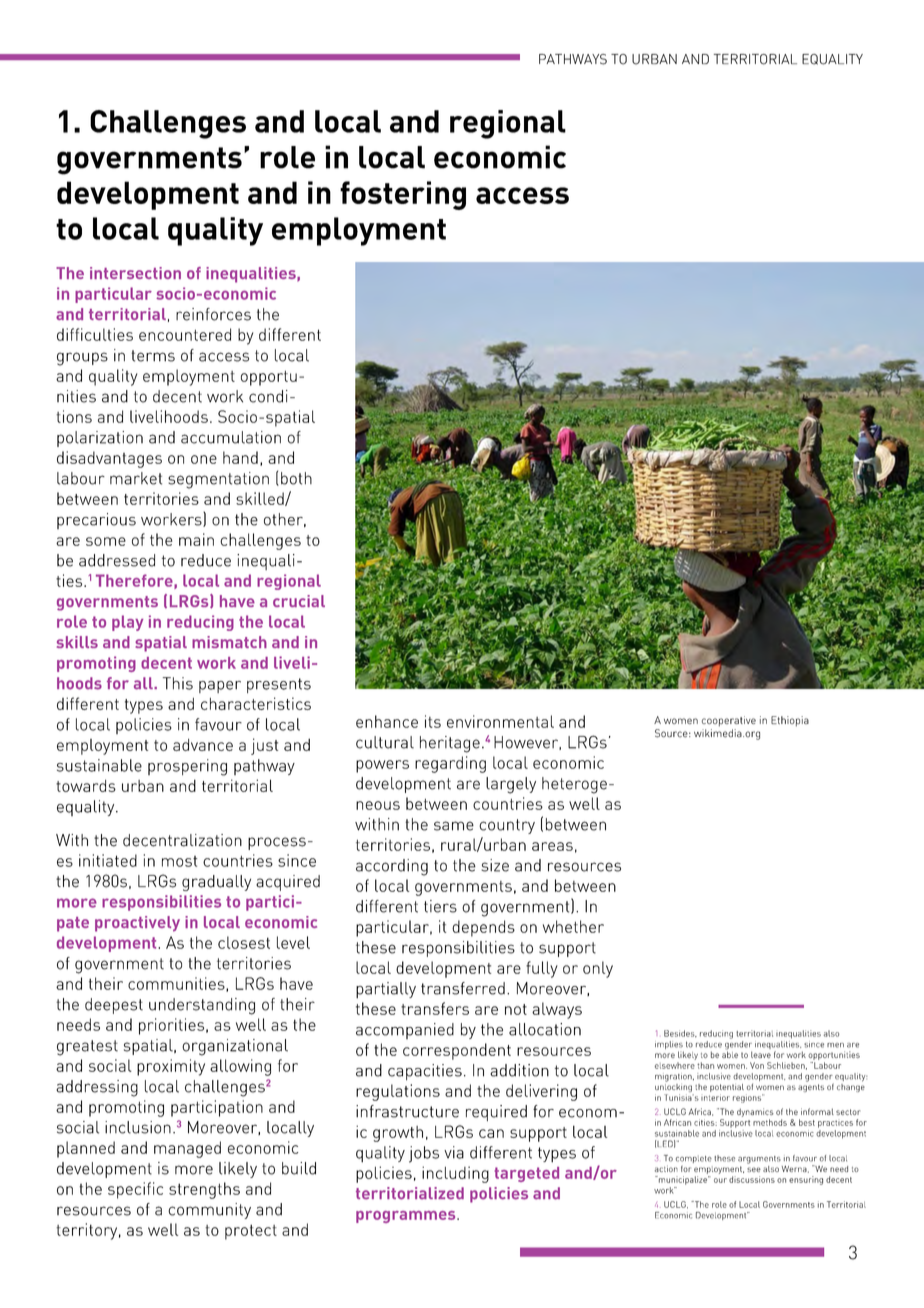  What do you see at coordinates (202, 1006) in the page?
I see `understanding` at bounding box center [202, 1006].
